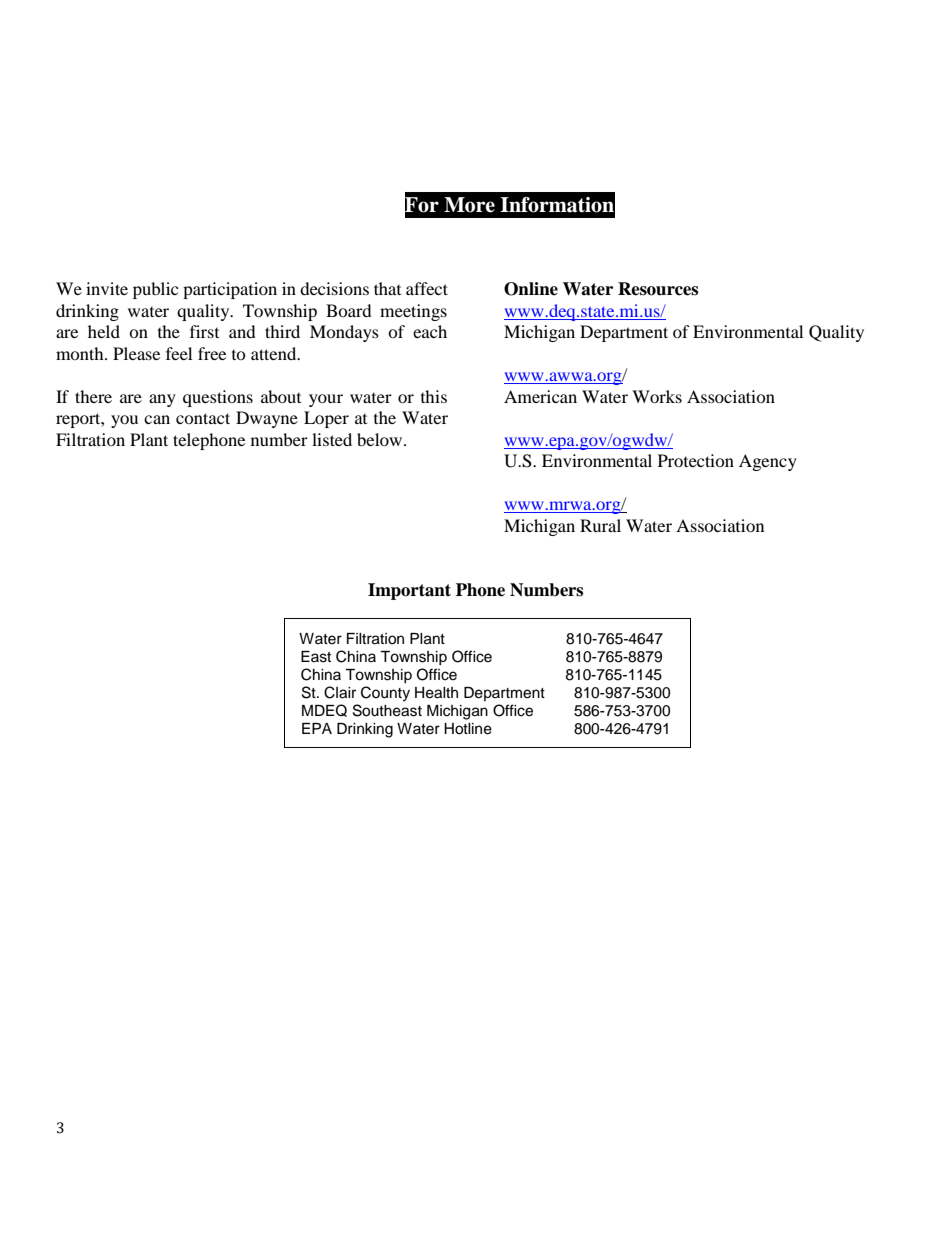  Describe the element at coordinates (155, 290) in the page. I see `public` at that location.
